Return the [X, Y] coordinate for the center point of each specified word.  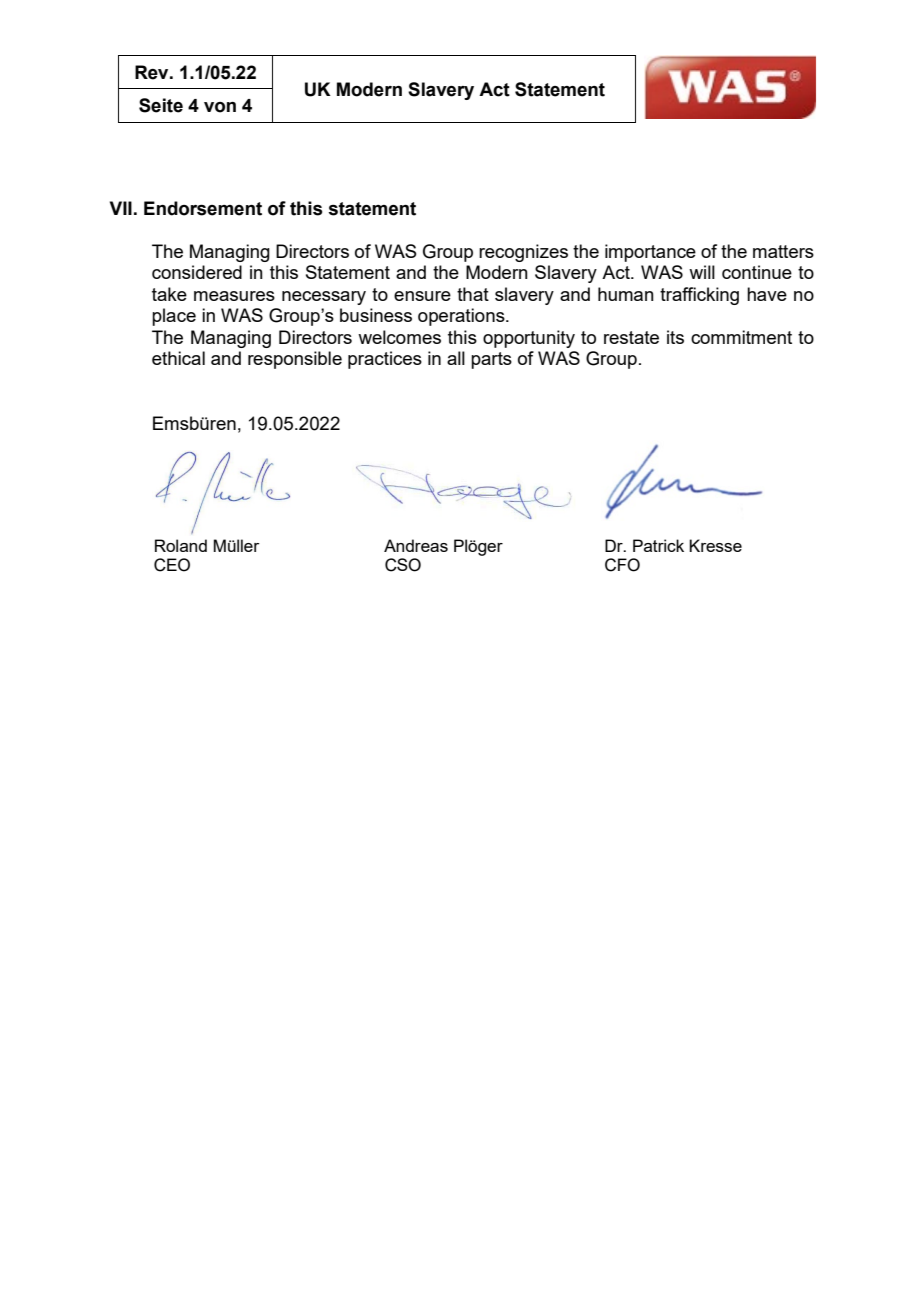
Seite [161, 105]
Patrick [658, 545]
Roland [181, 545]
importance [650, 253]
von [220, 107]
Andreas [416, 545]
